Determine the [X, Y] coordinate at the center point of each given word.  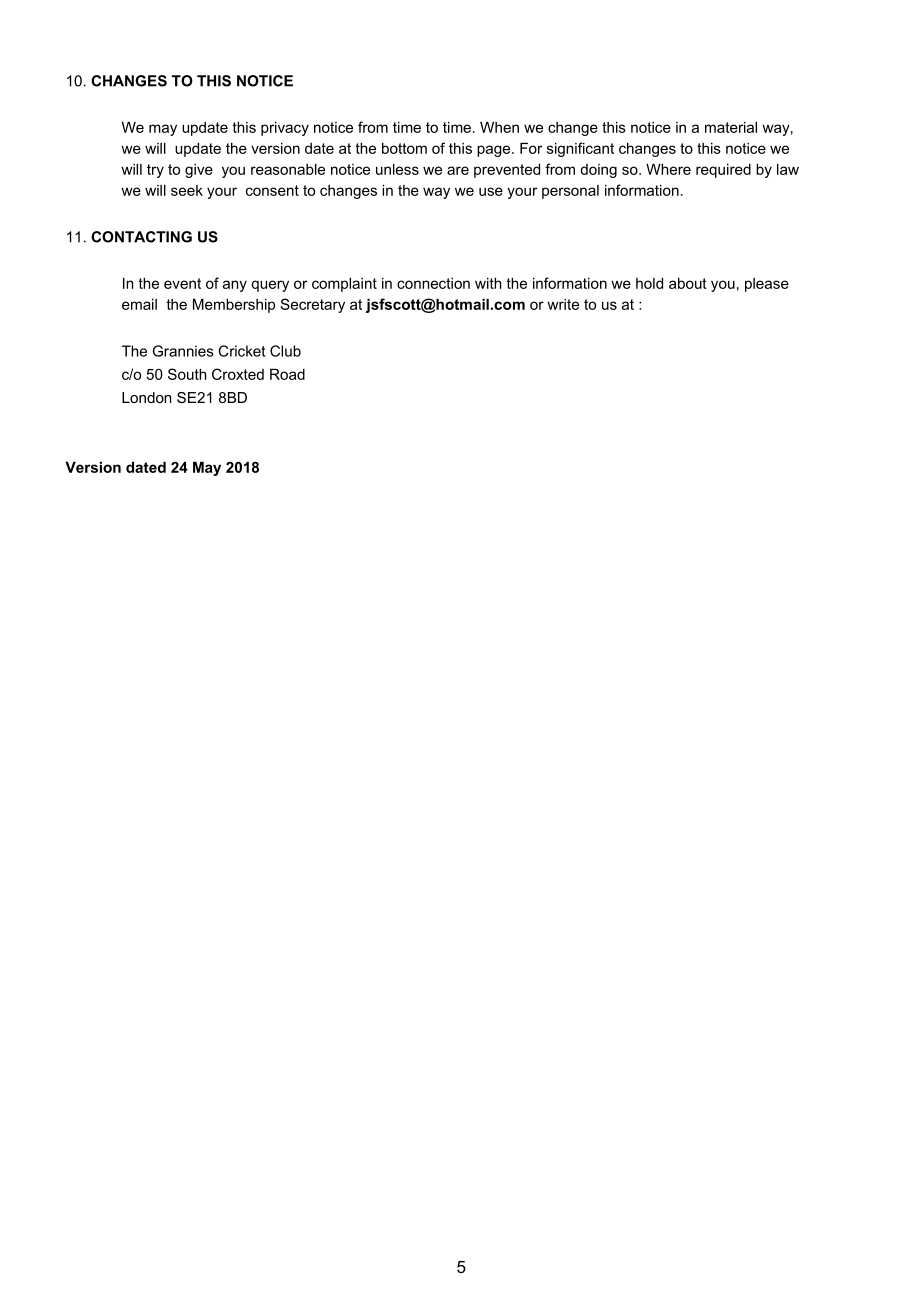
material [731, 127]
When [499, 127]
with [488, 283]
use [491, 191]
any [235, 286]
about [688, 283]
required [723, 171]
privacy [285, 129]
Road [287, 374]
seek [187, 190]
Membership [234, 306]
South [187, 374]
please [767, 285]
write [563, 304]
